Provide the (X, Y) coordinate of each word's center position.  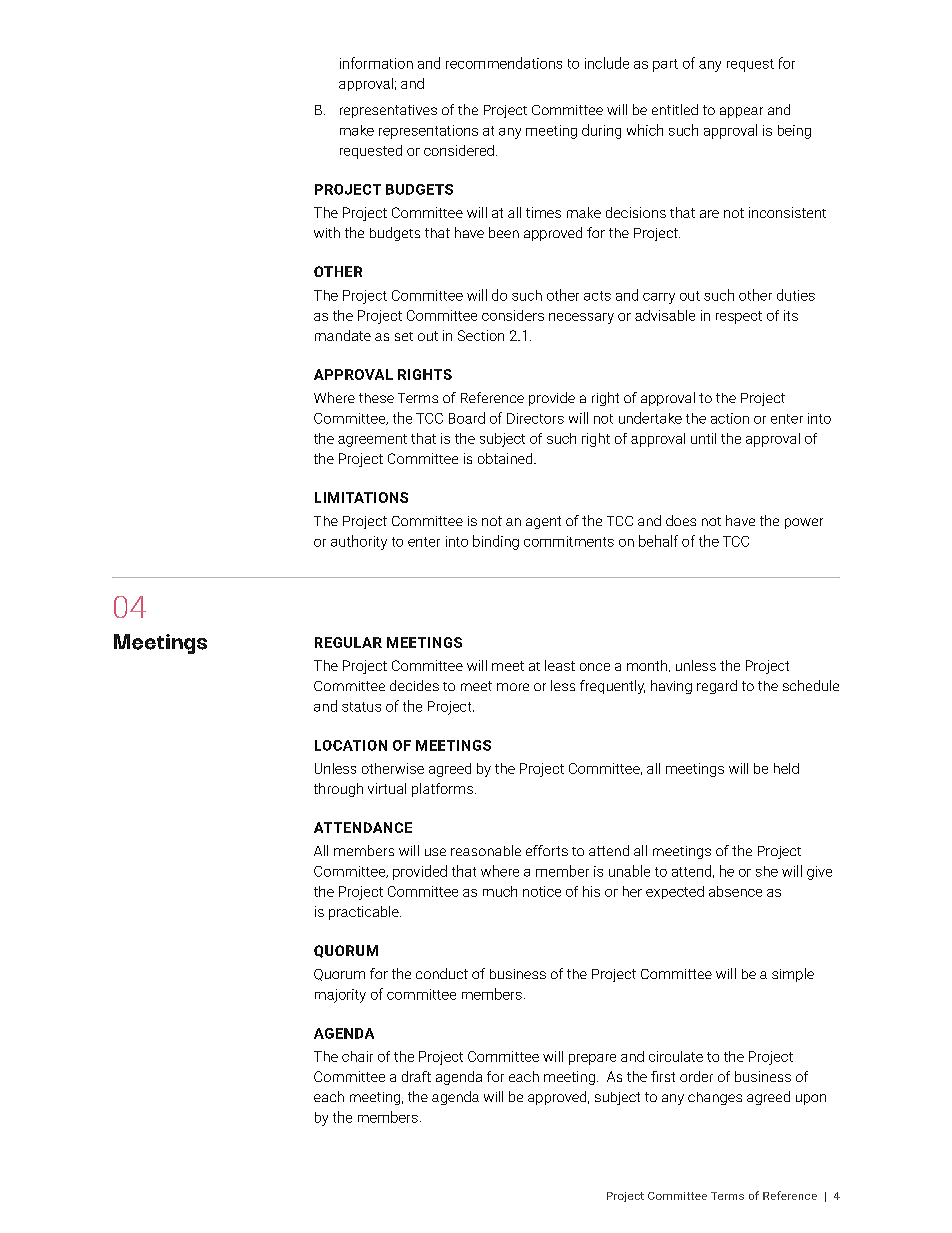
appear (741, 112)
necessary (581, 318)
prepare (592, 1059)
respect (739, 317)
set (404, 336)
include (607, 63)
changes (715, 1098)
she (767, 871)
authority (359, 542)
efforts (547, 850)
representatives (388, 111)
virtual (387, 788)
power (804, 523)
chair (357, 1056)
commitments (569, 541)
